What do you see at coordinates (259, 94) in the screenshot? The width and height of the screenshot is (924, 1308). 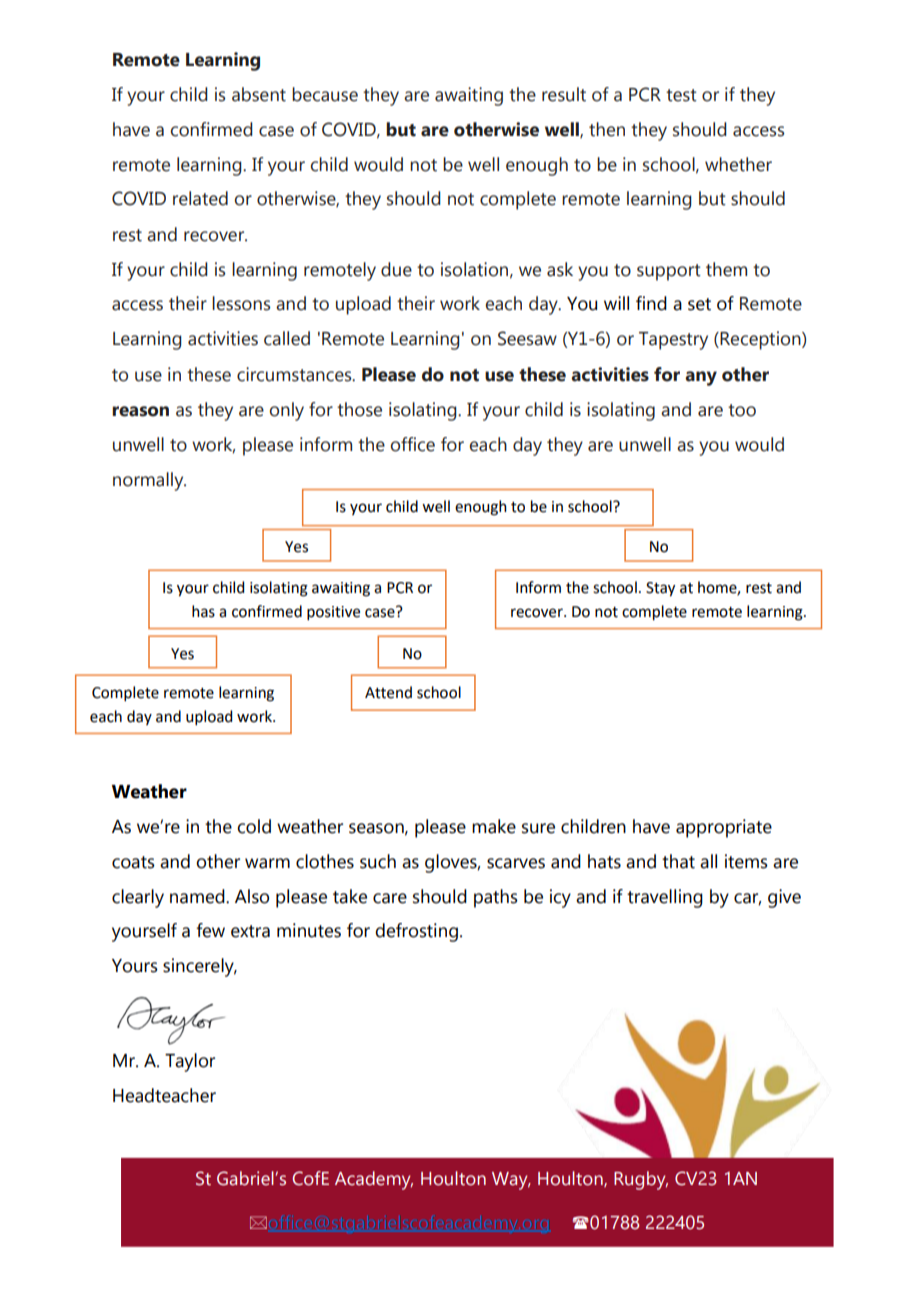 I see `absent` at bounding box center [259, 94].
